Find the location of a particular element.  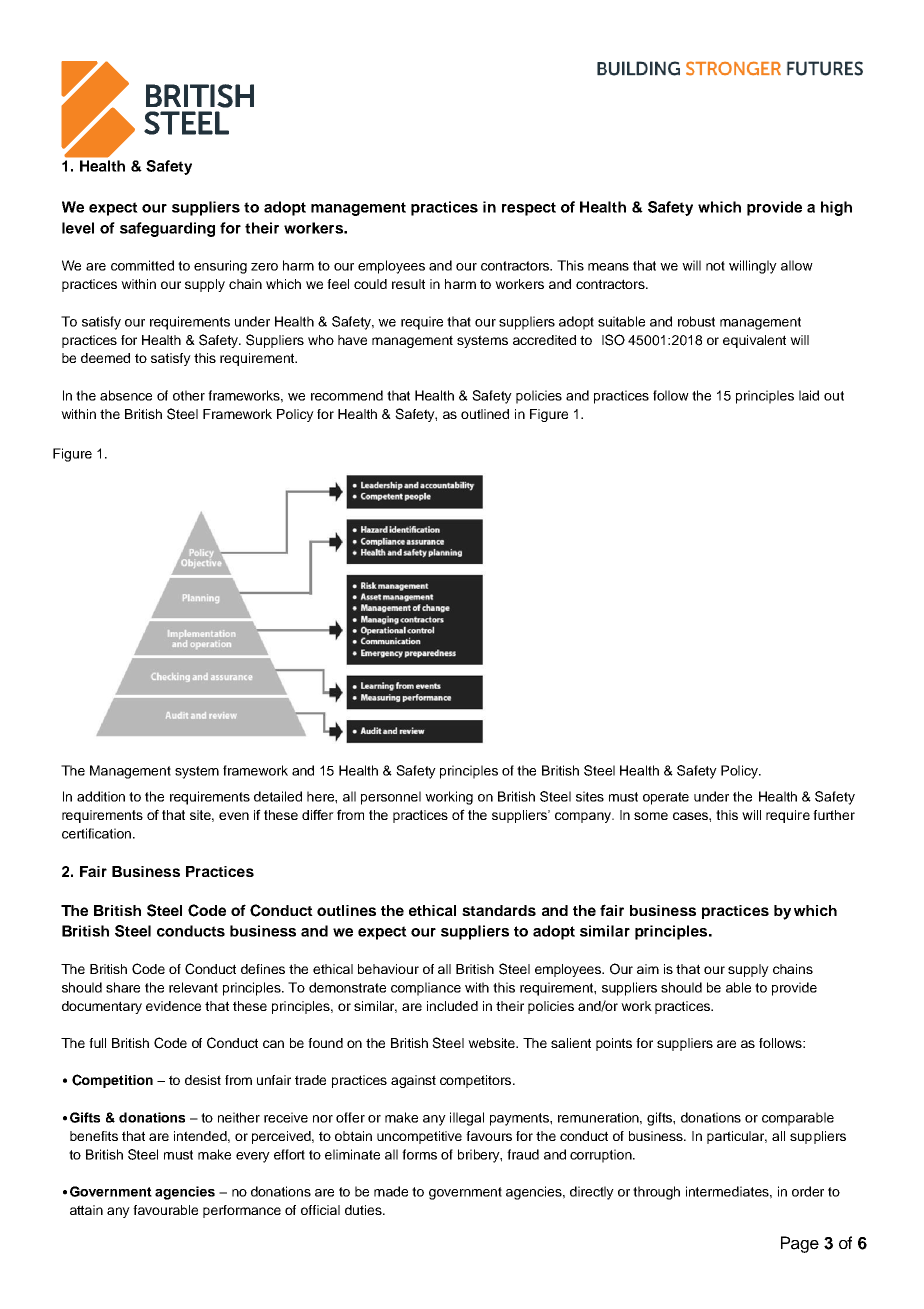

result is located at coordinates (408, 284).
